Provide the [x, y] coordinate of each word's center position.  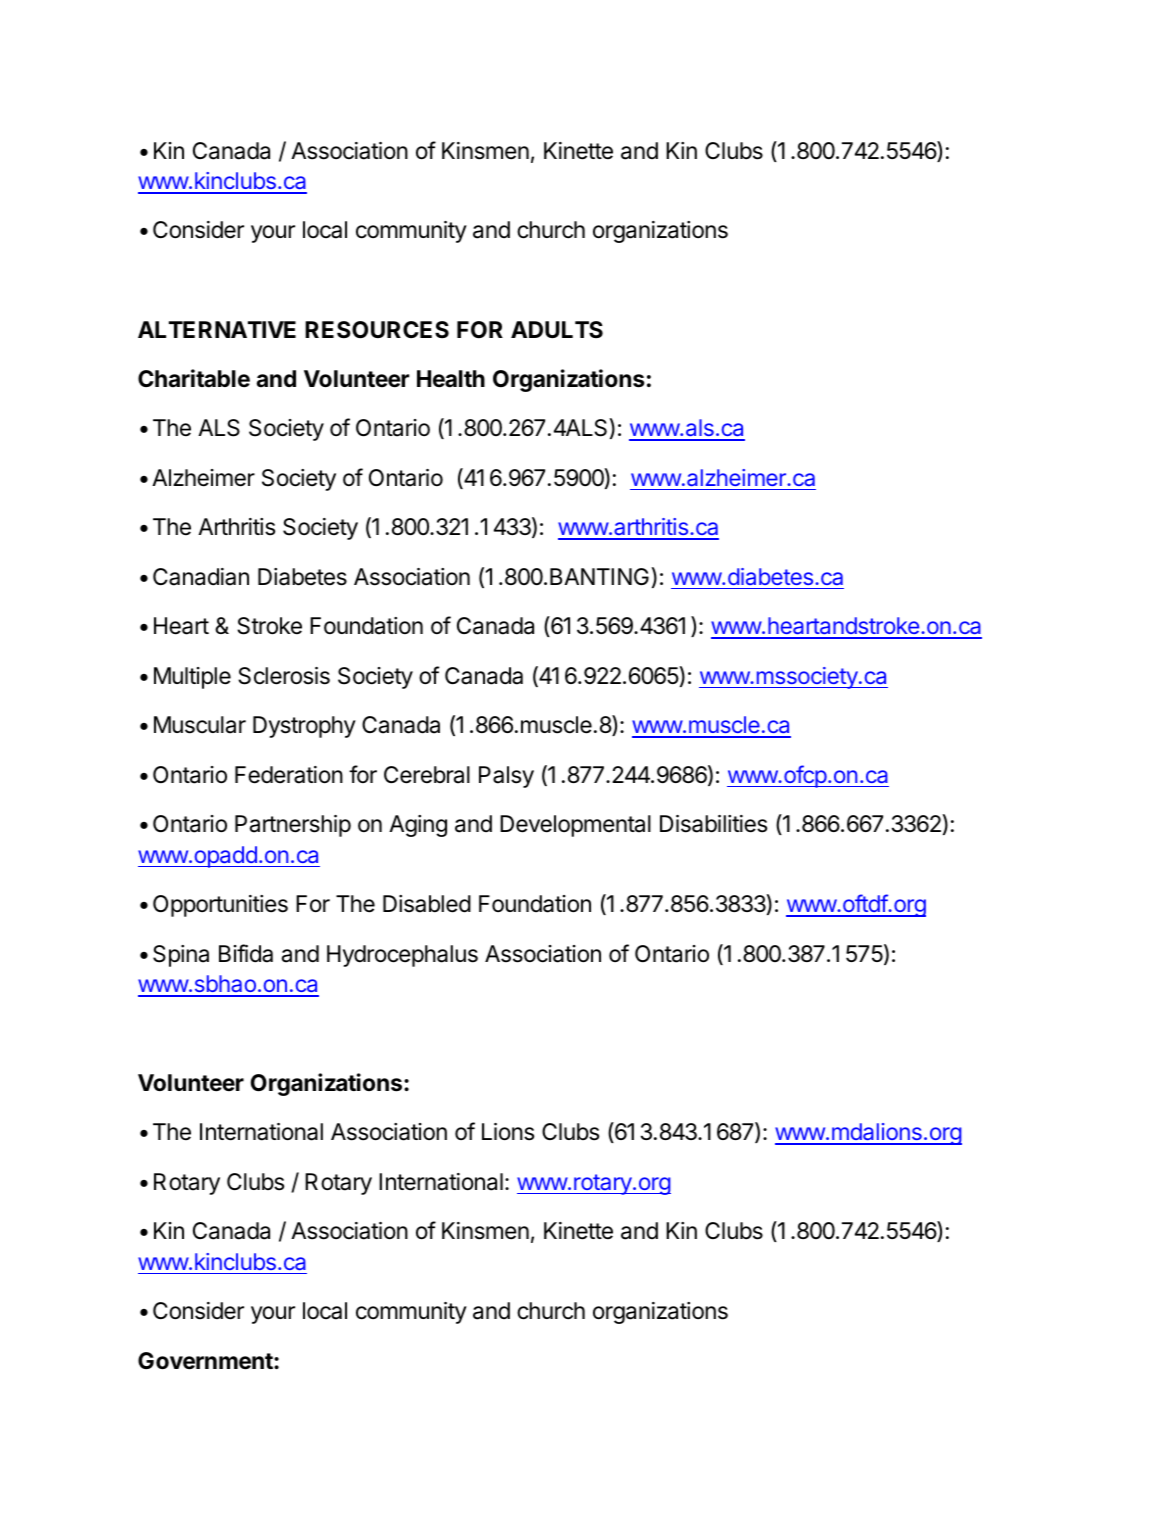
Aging [418, 826]
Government [206, 1361]
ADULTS [557, 330]
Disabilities [713, 824]
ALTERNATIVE [217, 329]
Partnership [293, 826]
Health [451, 379]
